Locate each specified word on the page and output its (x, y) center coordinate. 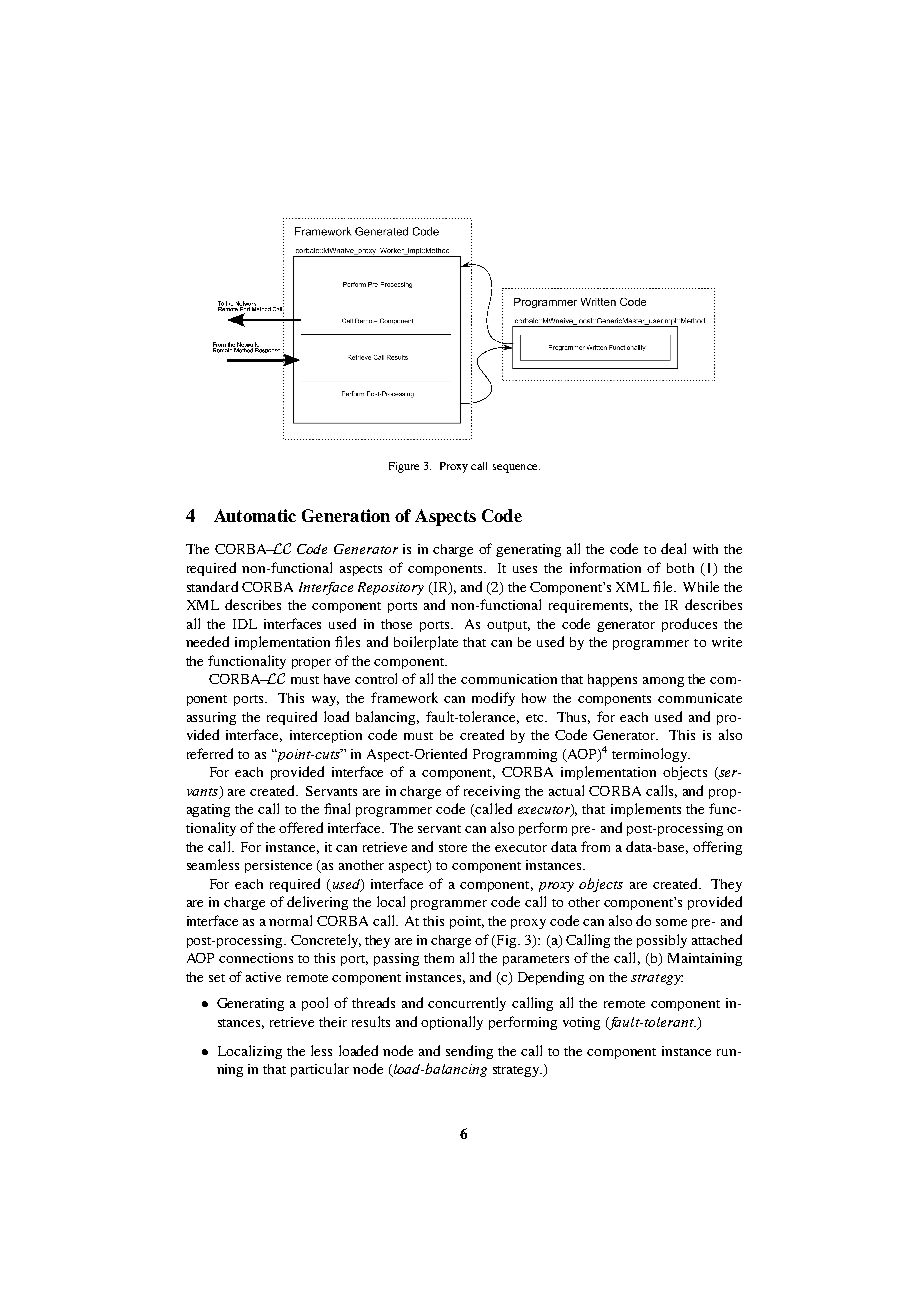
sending (469, 1052)
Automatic (255, 515)
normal (290, 920)
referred (210, 753)
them (439, 958)
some (671, 922)
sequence (516, 468)
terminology (651, 755)
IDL (245, 624)
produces (689, 625)
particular (320, 1070)
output (508, 626)
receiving (492, 792)
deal (673, 548)
